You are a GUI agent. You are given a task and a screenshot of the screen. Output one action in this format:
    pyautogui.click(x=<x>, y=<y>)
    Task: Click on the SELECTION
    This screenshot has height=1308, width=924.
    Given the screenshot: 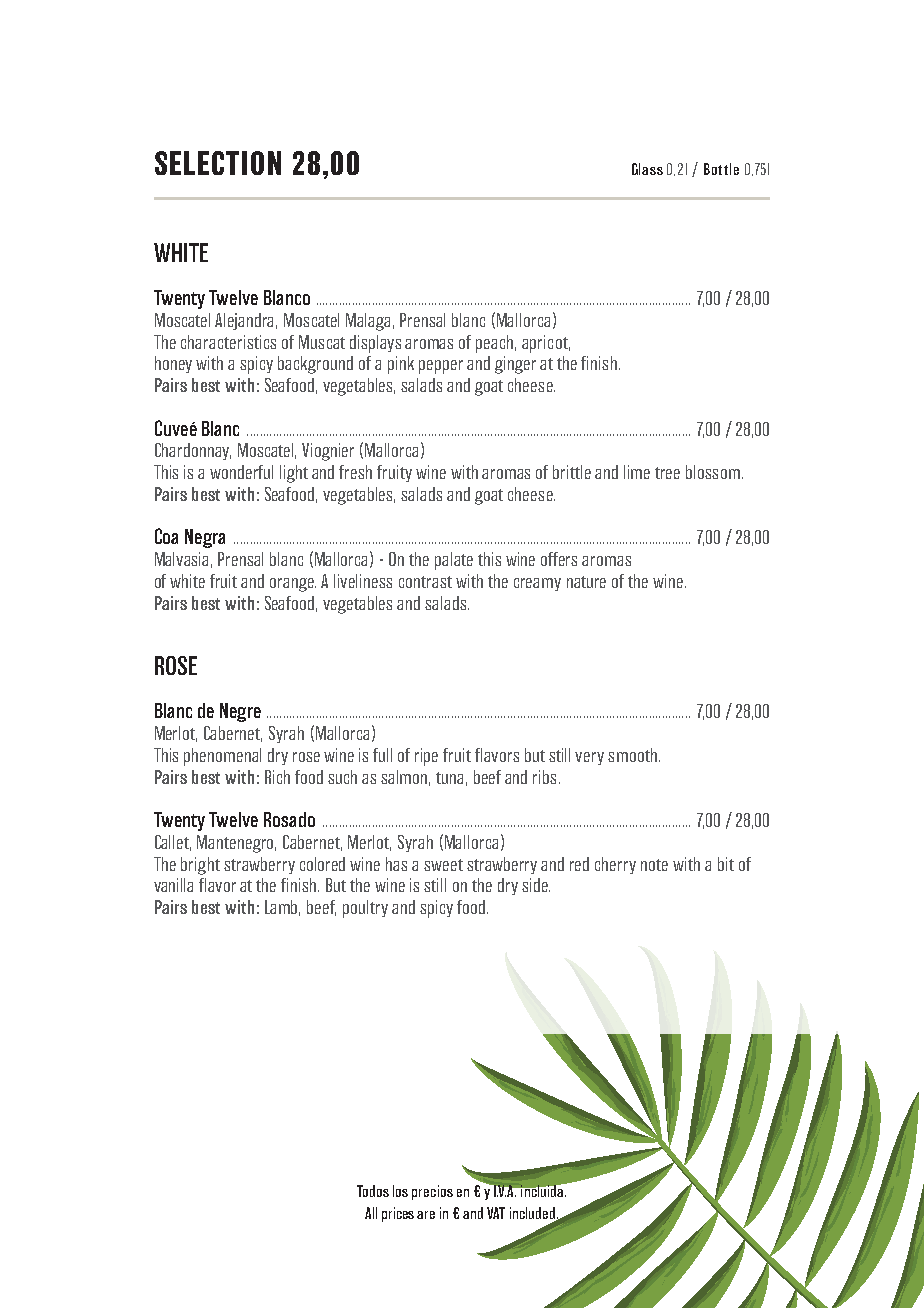 What is the action you would take?
    pyautogui.click(x=218, y=163)
